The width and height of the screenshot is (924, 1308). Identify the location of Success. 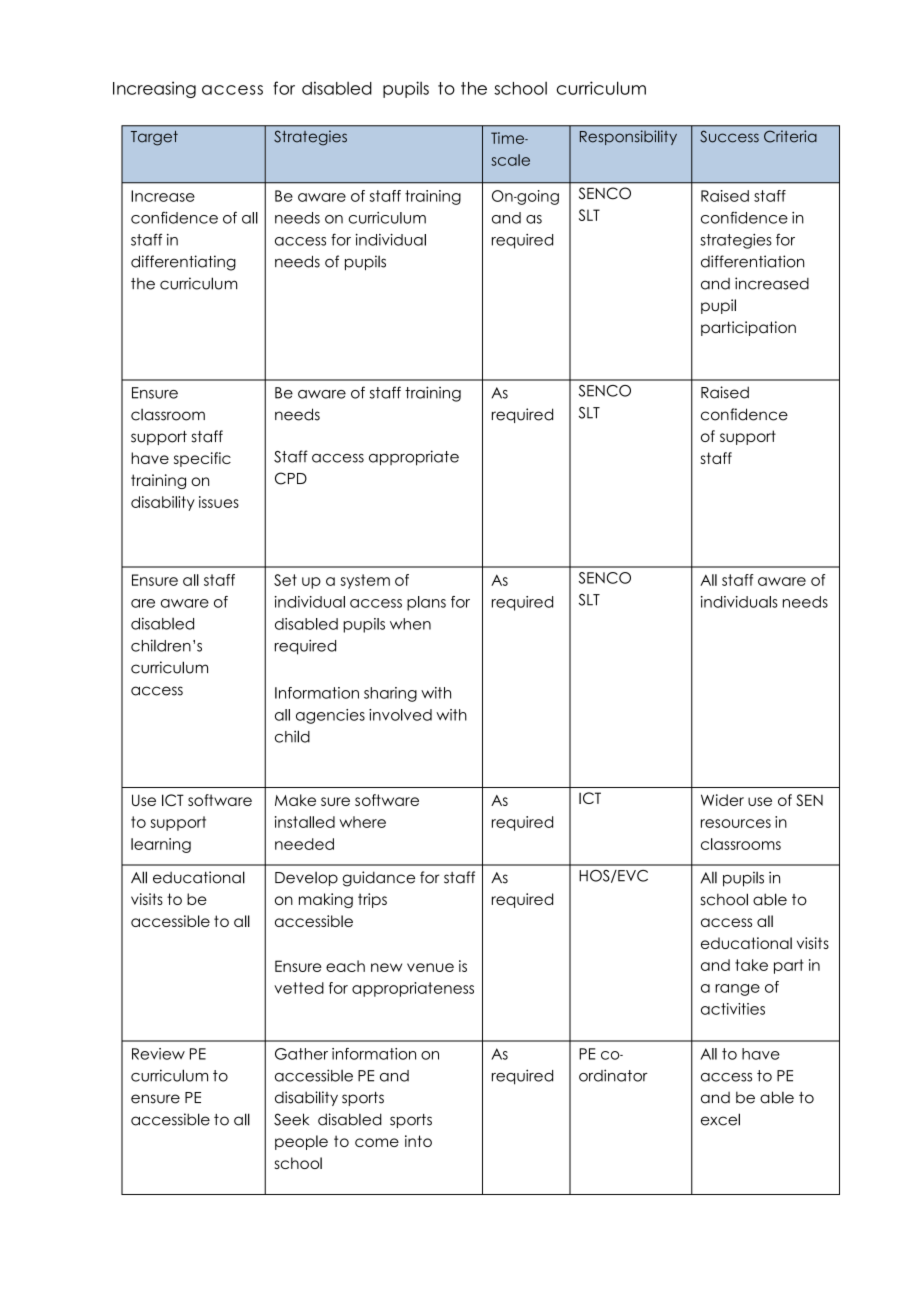
(729, 136).
